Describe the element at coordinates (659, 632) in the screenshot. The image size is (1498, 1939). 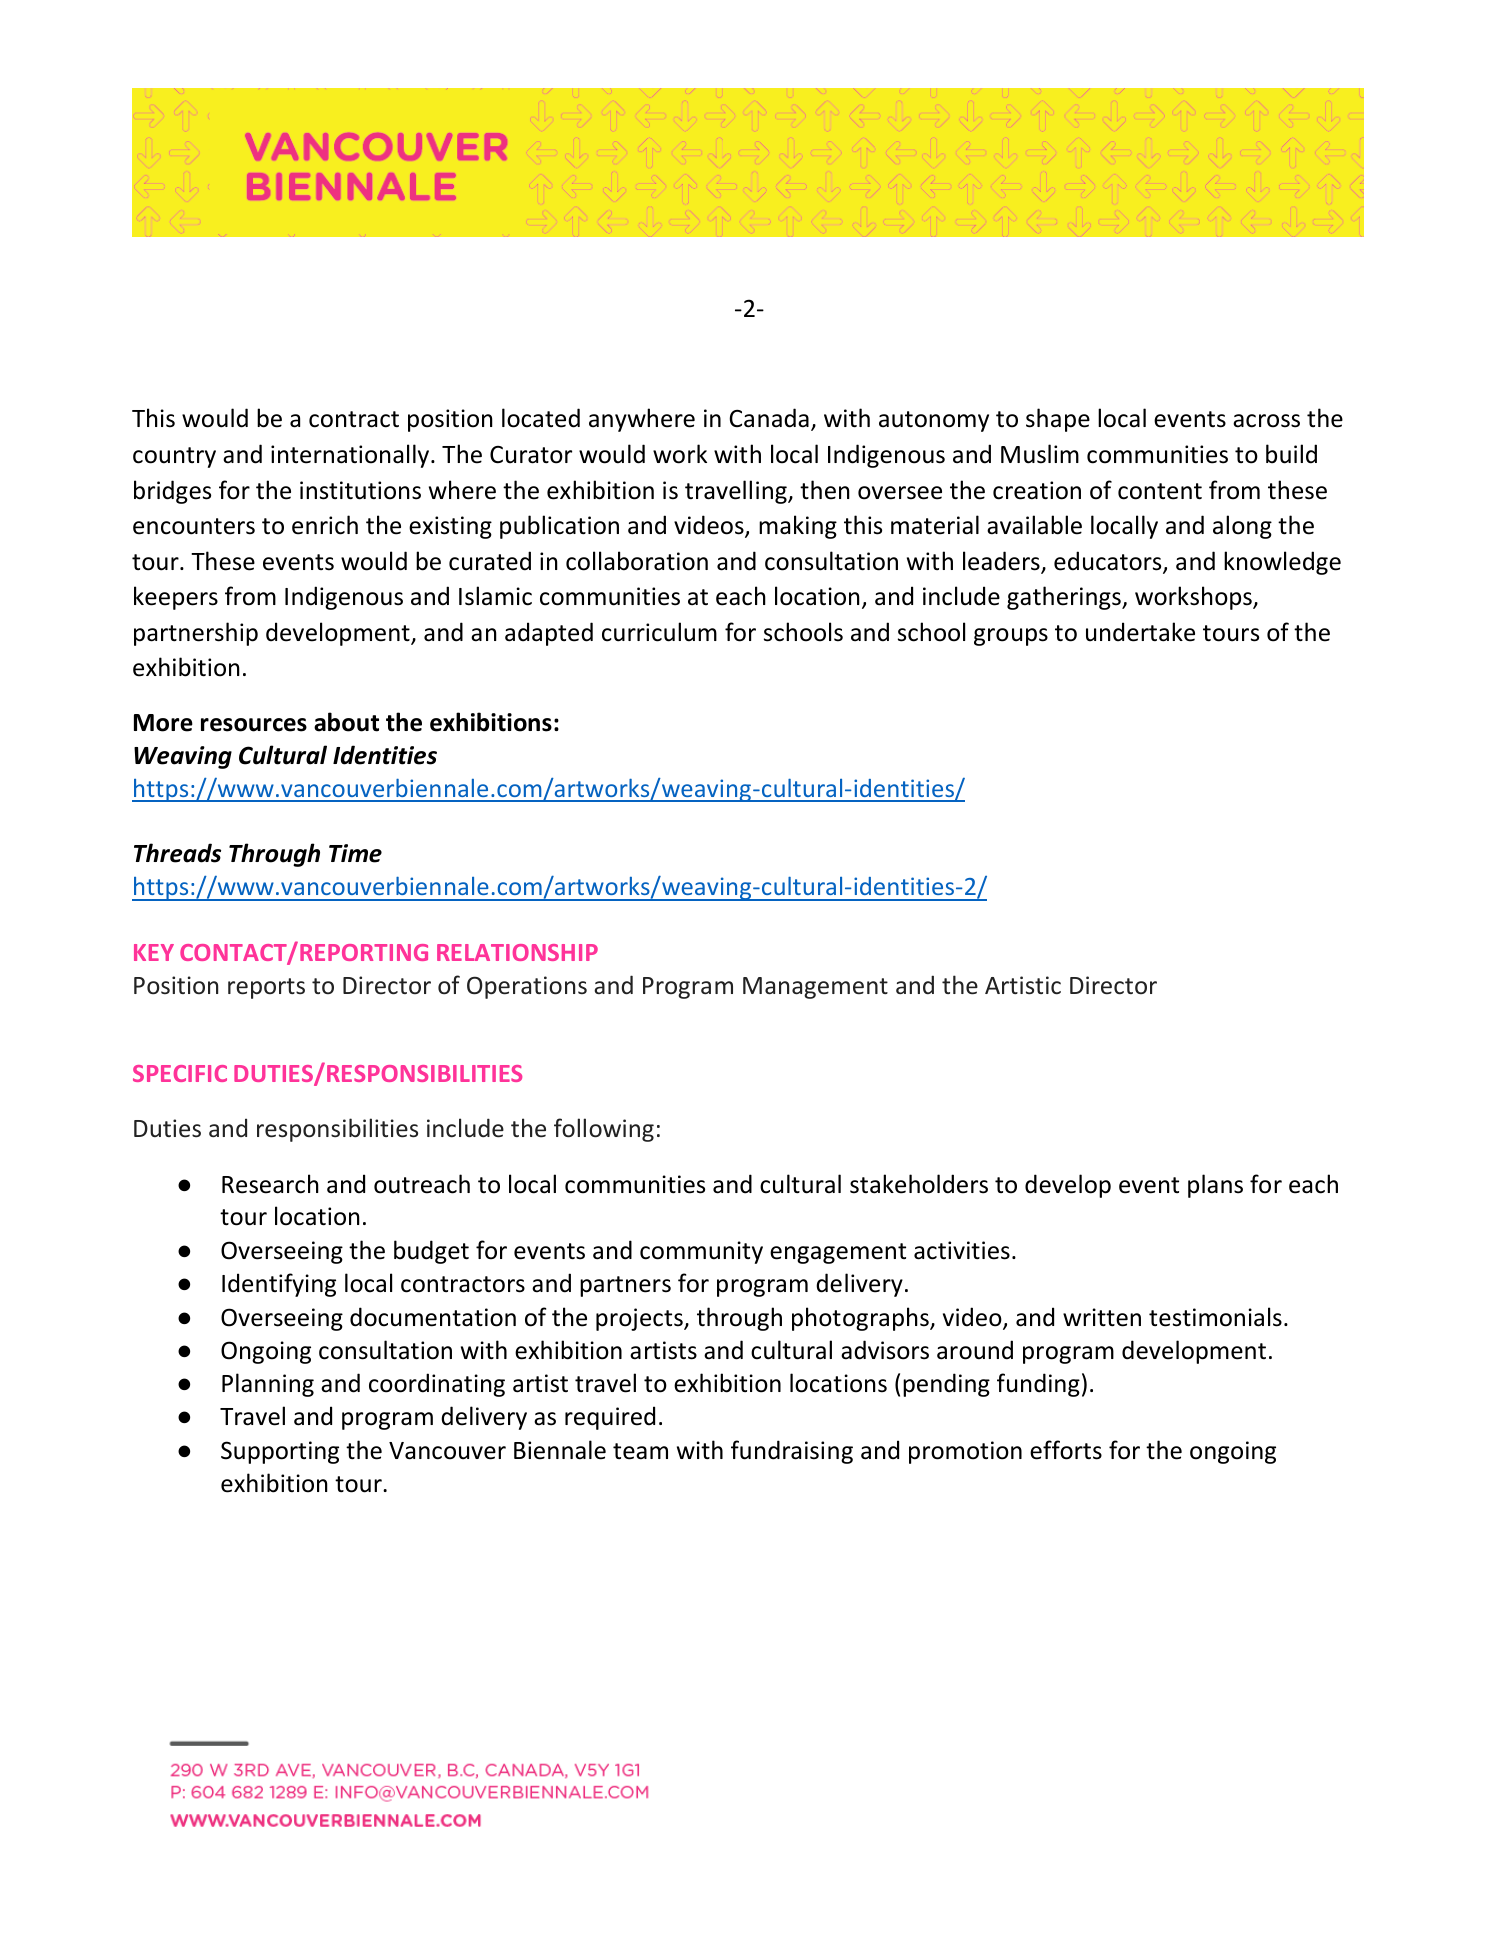
I see `curriculum` at that location.
